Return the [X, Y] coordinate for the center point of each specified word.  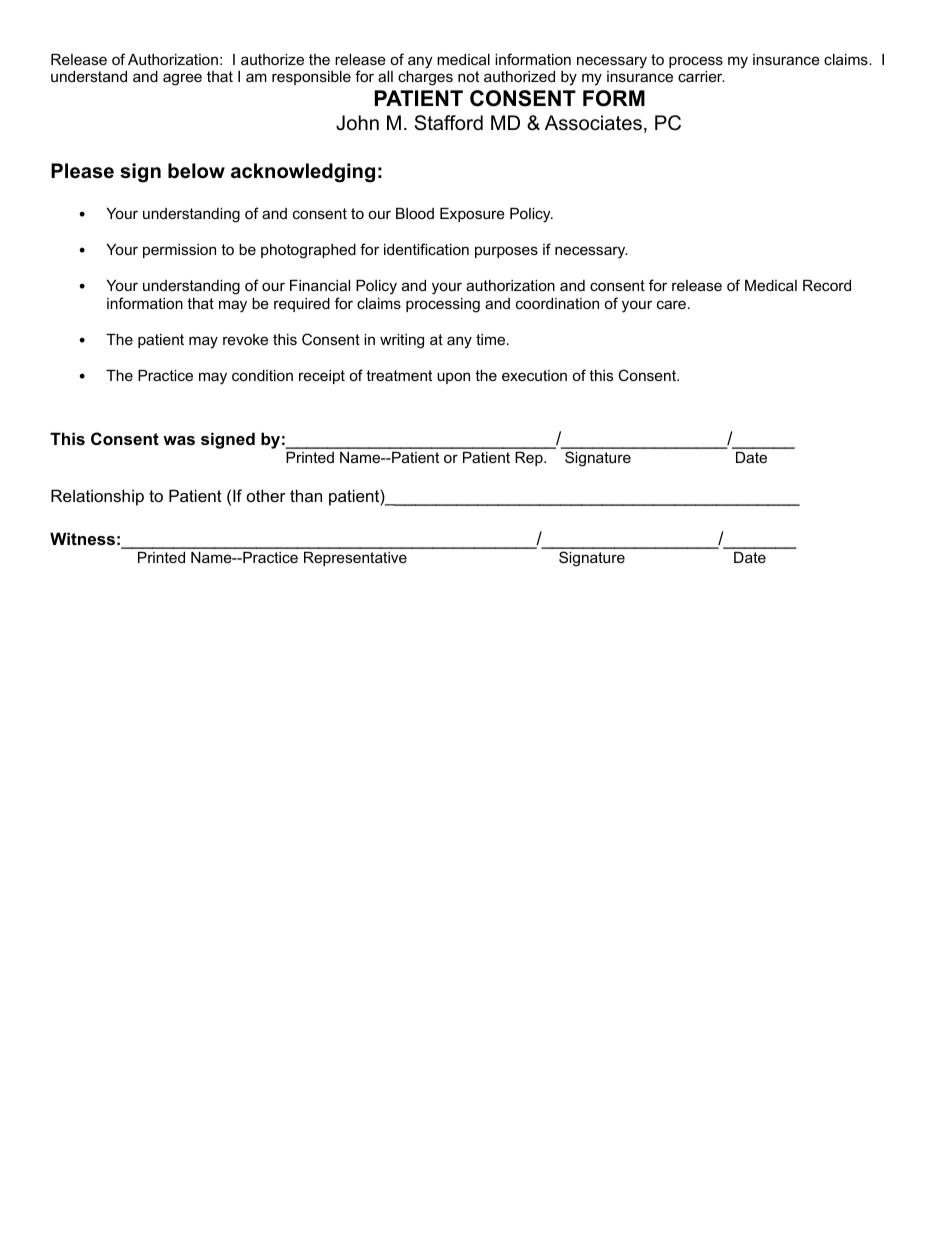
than [306, 495]
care [671, 304]
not [468, 76]
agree [182, 79]
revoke [245, 339]
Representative [355, 559]
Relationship [97, 497]
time [492, 339]
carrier [701, 76]
